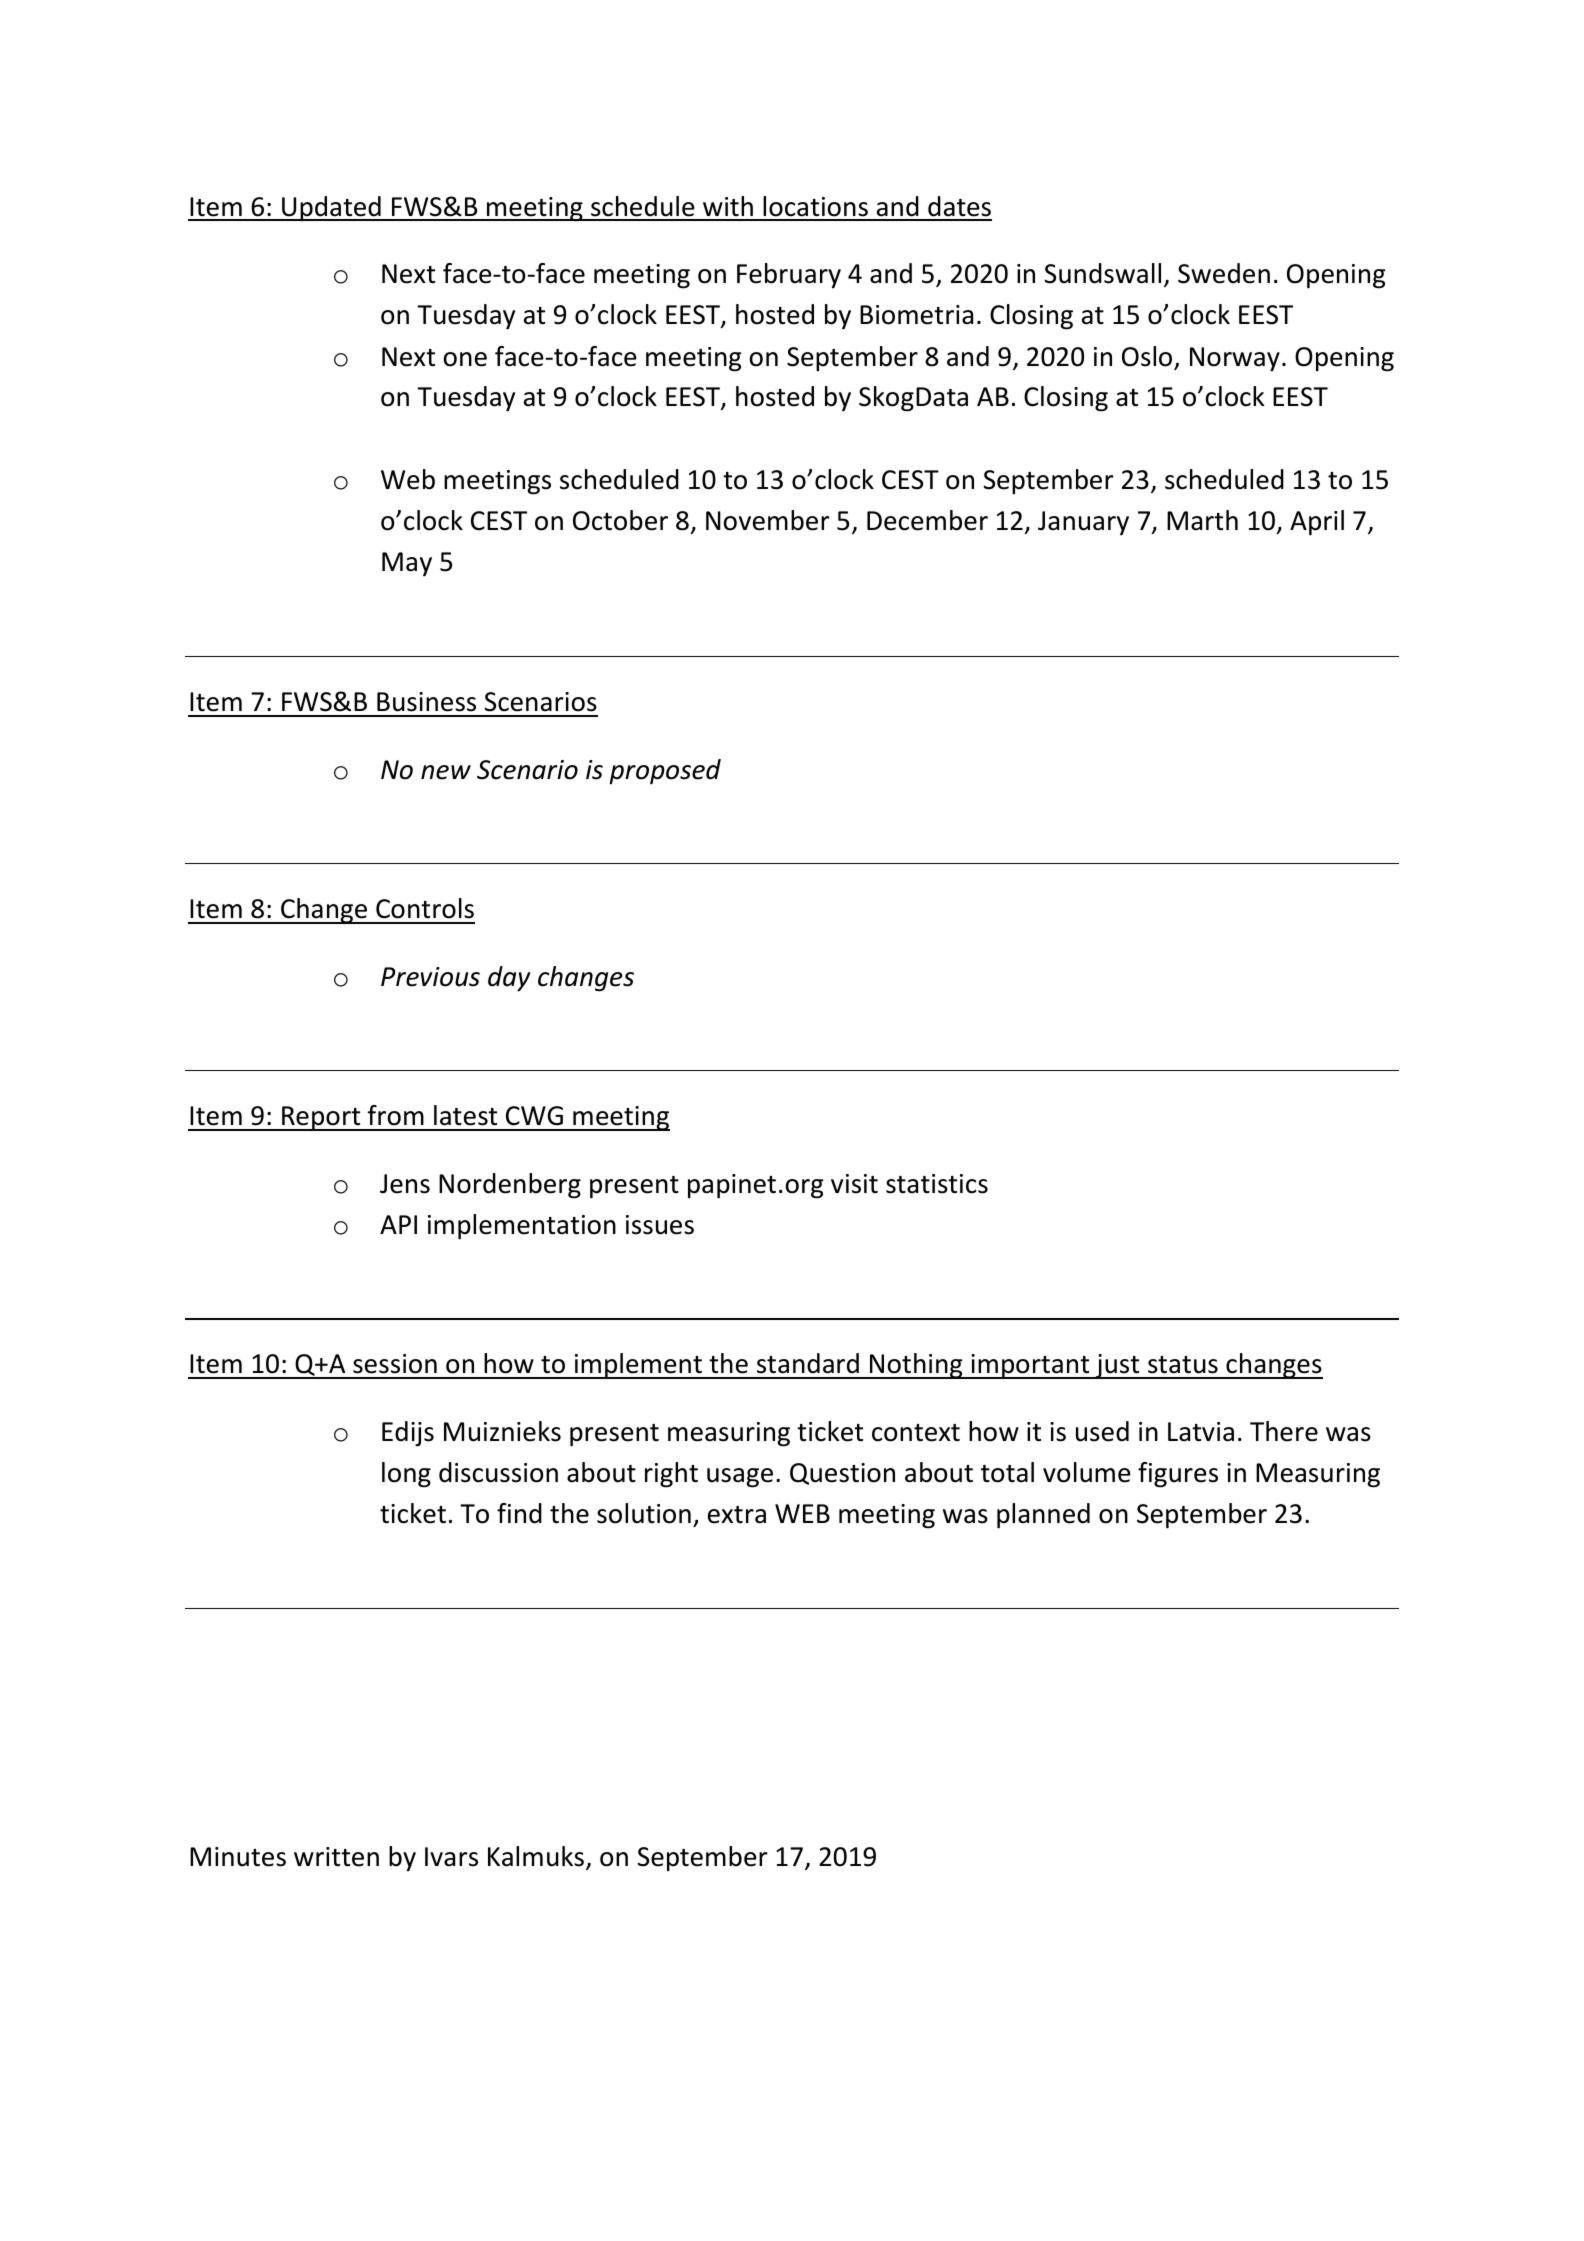 This page has height=2241, width=1584. What do you see at coordinates (406, 1475) in the page?
I see `long` at bounding box center [406, 1475].
